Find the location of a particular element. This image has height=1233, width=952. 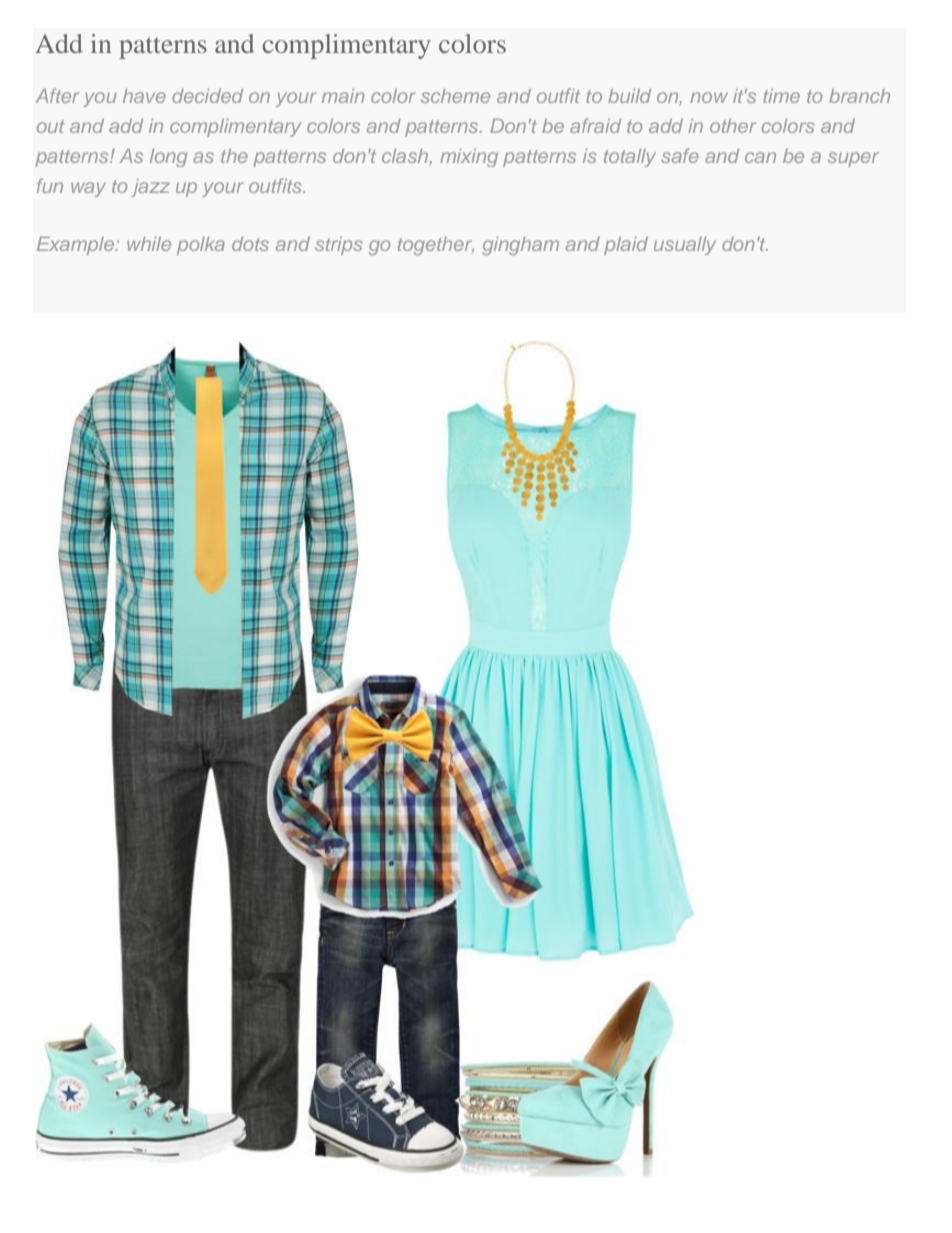

afraid is located at coordinates (595, 125).
